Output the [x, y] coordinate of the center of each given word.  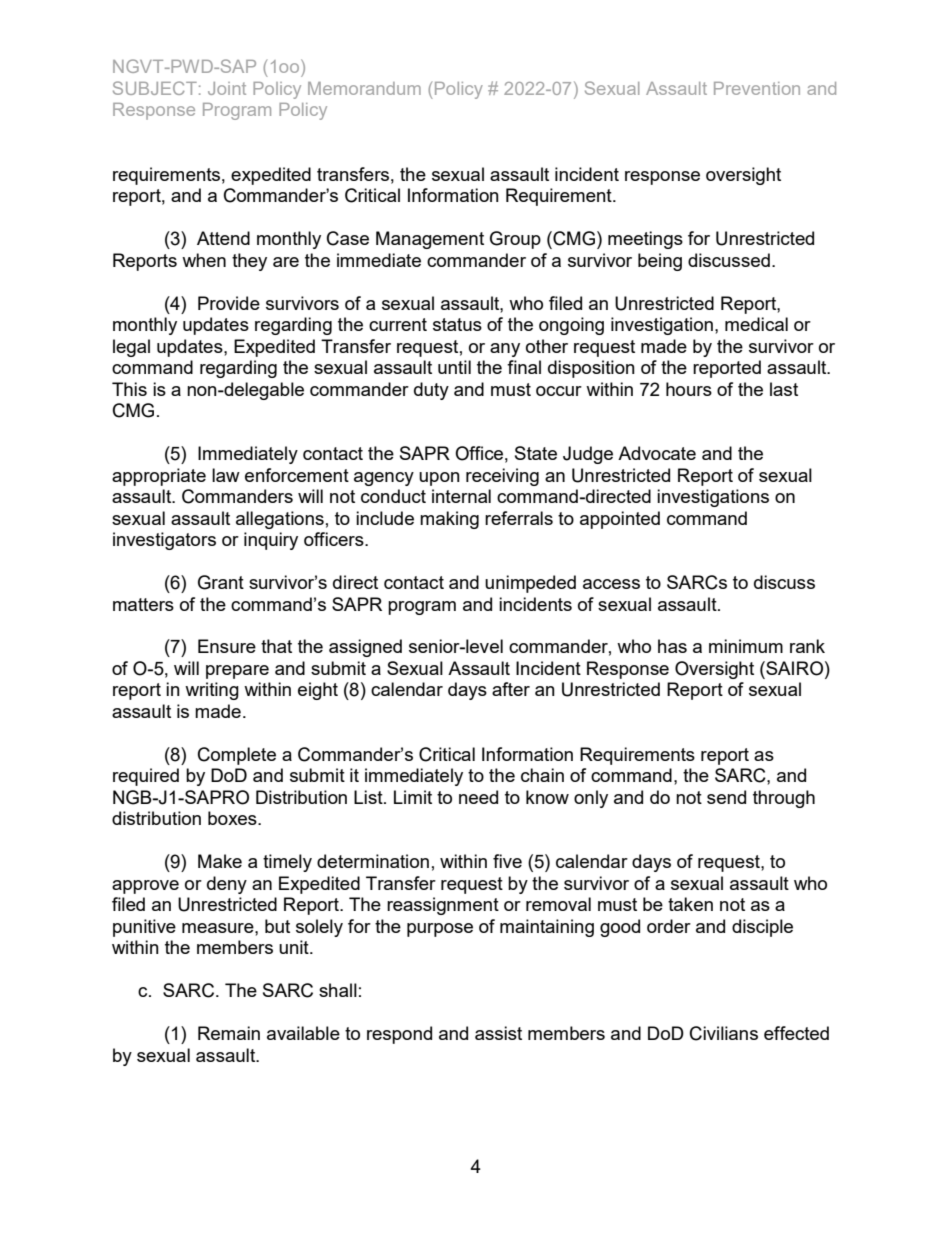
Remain [229, 1033]
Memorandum [364, 88]
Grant [221, 582]
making [449, 520]
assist [498, 1033]
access [611, 584]
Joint [227, 88]
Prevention [757, 88]
